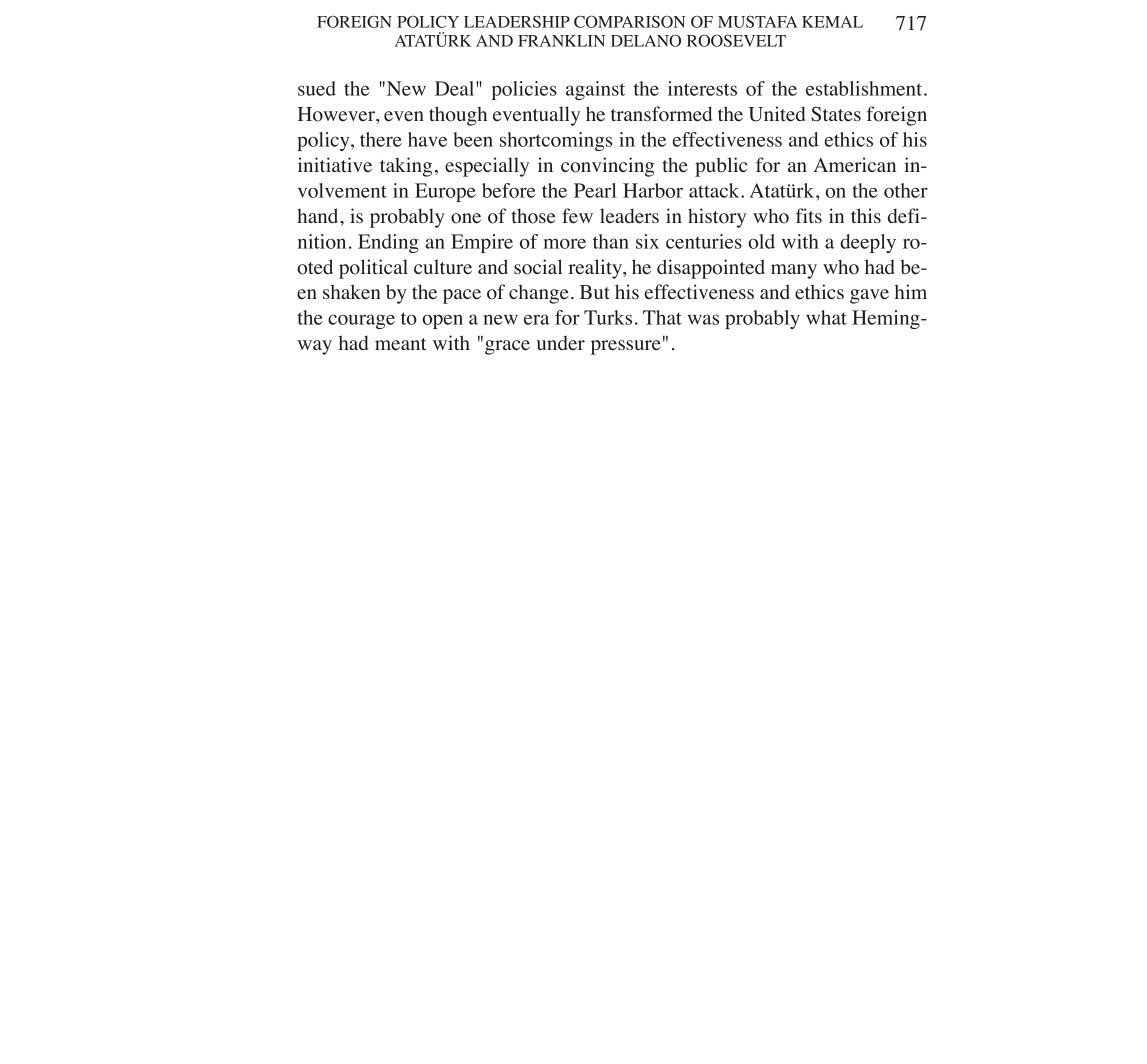 Image resolution: width=1147 pixels, height=1064 pixels. What do you see at coordinates (906, 190) in the document?
I see `other` at bounding box center [906, 190].
